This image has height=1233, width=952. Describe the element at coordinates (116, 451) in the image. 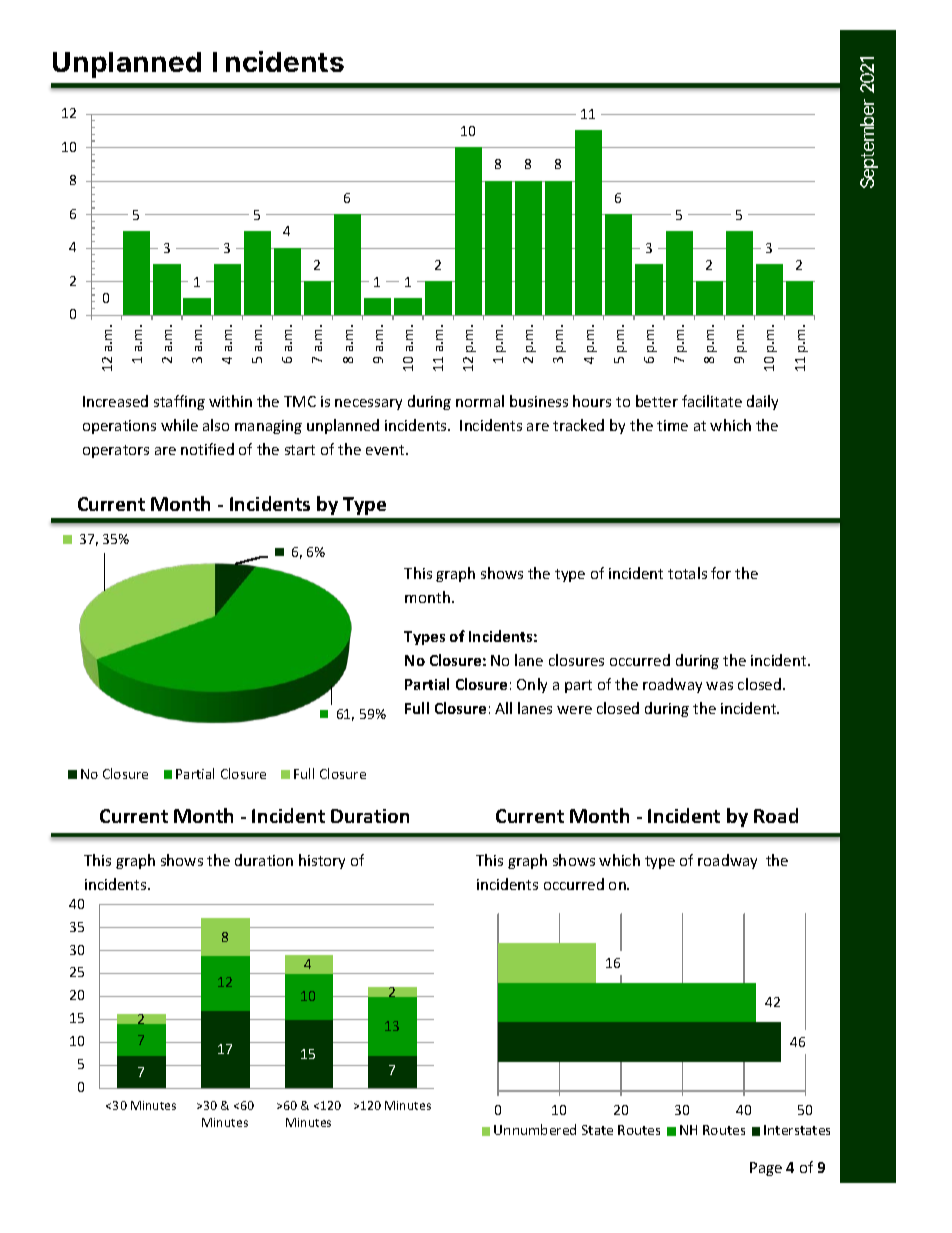

I see `operators` at that location.
